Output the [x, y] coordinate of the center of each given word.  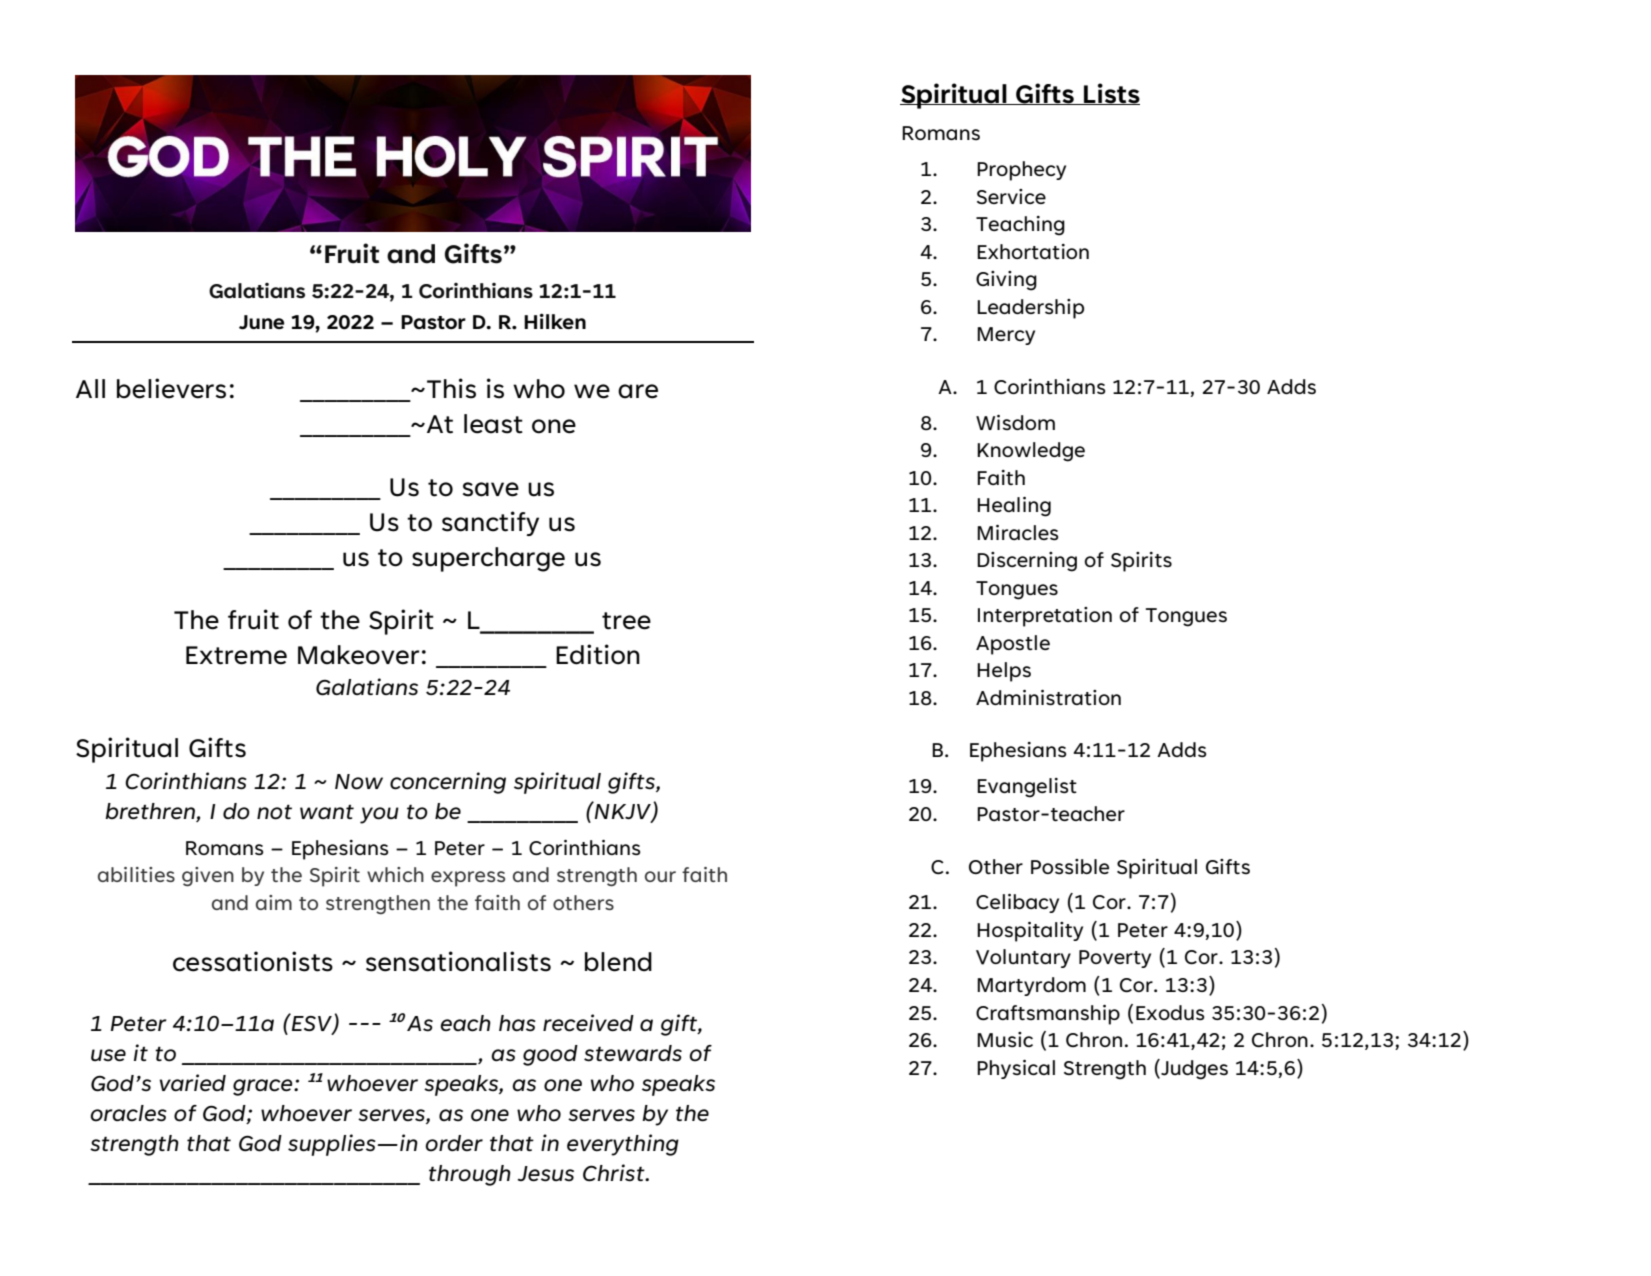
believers [171, 388]
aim [274, 902]
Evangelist [1027, 788]
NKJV [623, 811]
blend [618, 962]
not [274, 812]
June [261, 322]
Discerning [1027, 562]
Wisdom [1015, 422]
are [638, 391]
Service [1011, 196]
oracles [128, 1113]
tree [626, 621]
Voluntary [1023, 958]
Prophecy [1021, 171]
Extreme [236, 655]
